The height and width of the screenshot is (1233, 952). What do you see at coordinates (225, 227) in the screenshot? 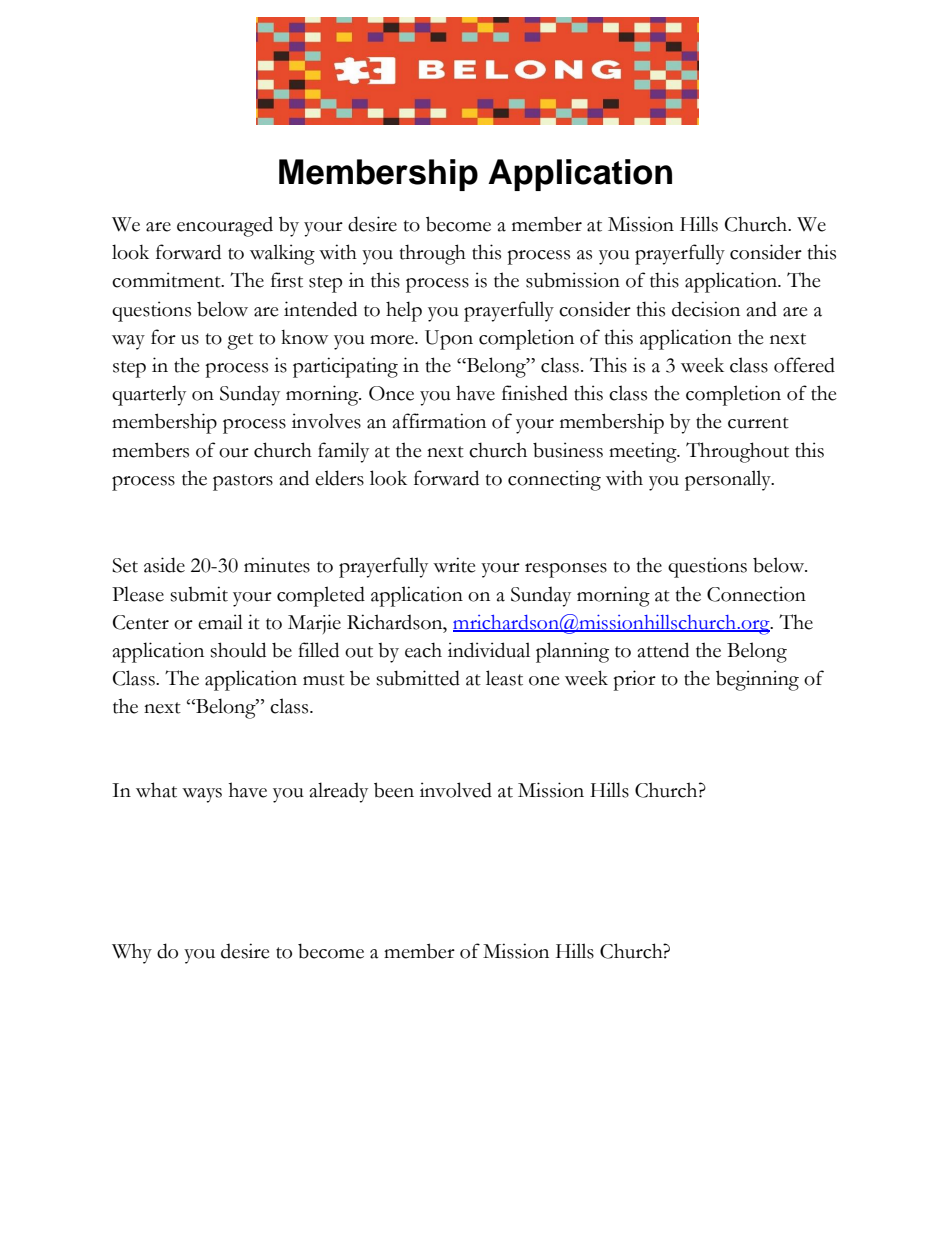
I see `encouraged` at bounding box center [225, 227].
